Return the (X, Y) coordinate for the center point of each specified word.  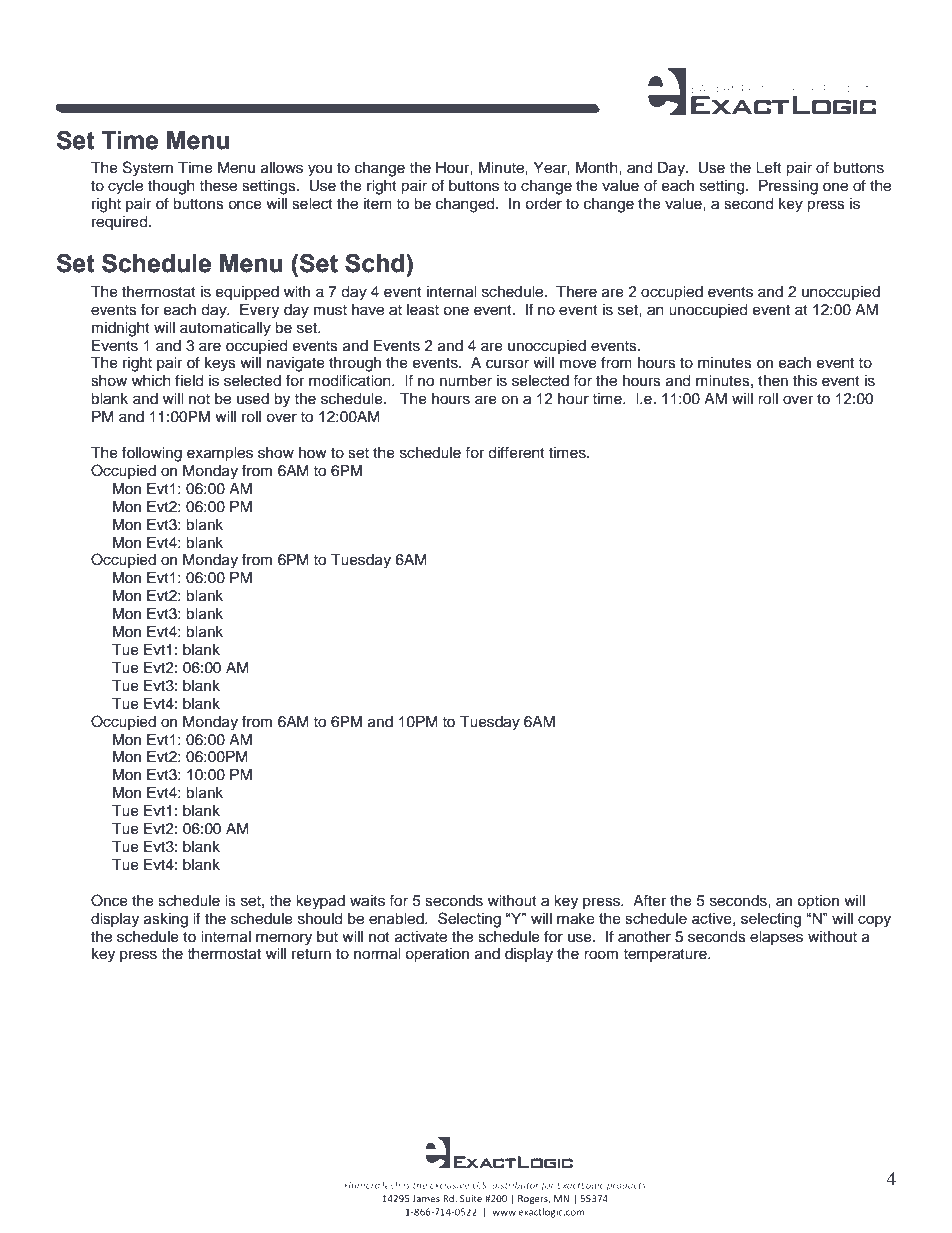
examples (220, 454)
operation (437, 955)
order (543, 204)
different (516, 452)
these (218, 186)
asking (166, 920)
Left (769, 167)
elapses (776, 938)
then (773, 381)
